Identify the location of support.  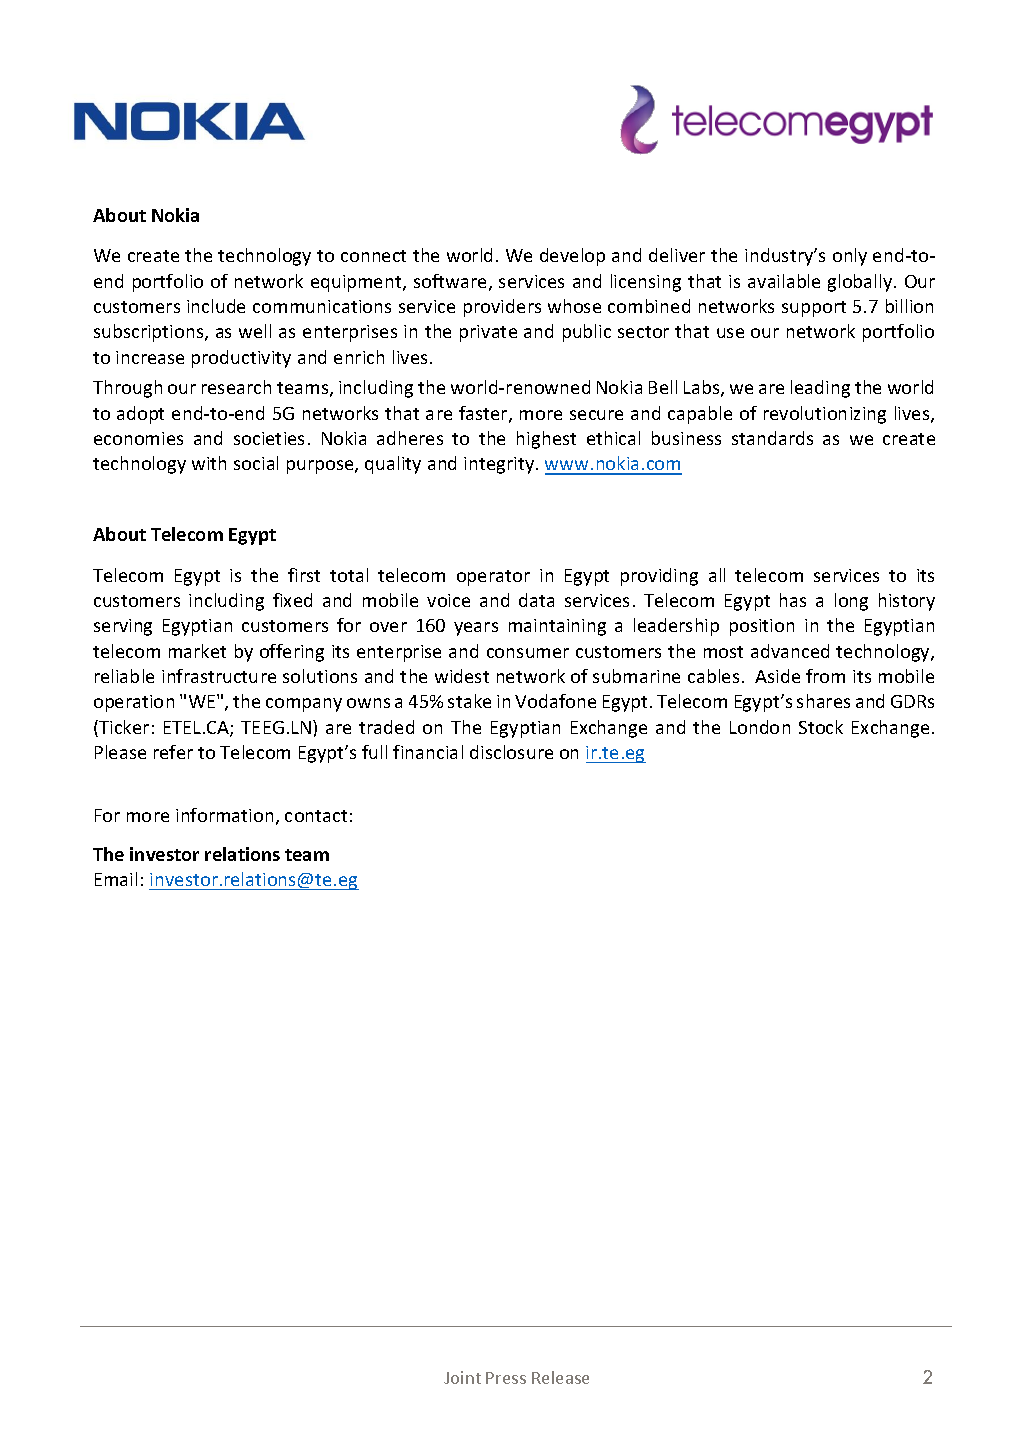
(814, 309).
